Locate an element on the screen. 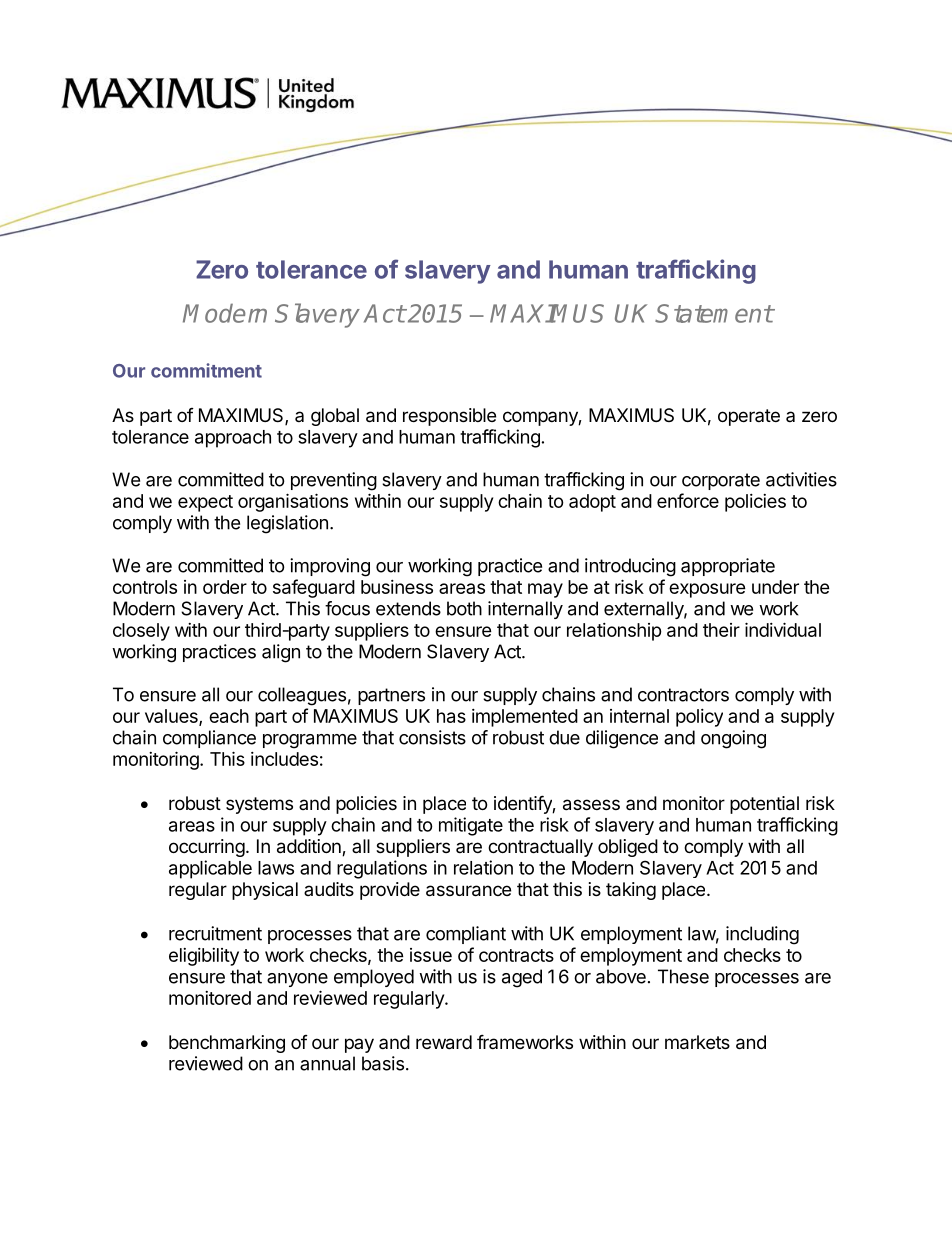 The width and height of the screenshot is (952, 1233). Statement is located at coordinates (714, 313).
